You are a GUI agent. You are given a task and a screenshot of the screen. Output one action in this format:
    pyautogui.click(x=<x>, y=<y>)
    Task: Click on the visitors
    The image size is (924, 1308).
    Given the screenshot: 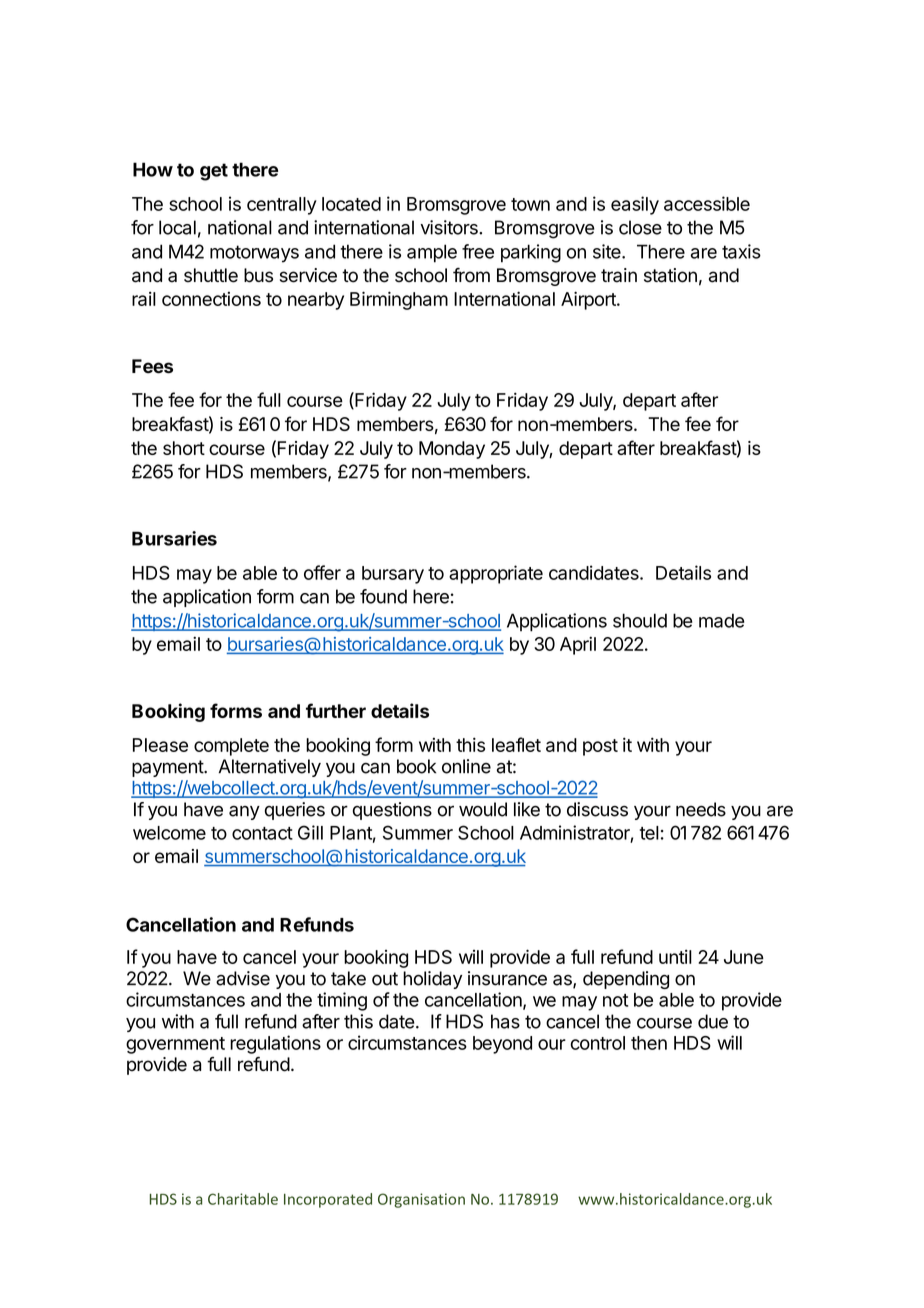 What is the action you would take?
    pyautogui.click(x=450, y=227)
